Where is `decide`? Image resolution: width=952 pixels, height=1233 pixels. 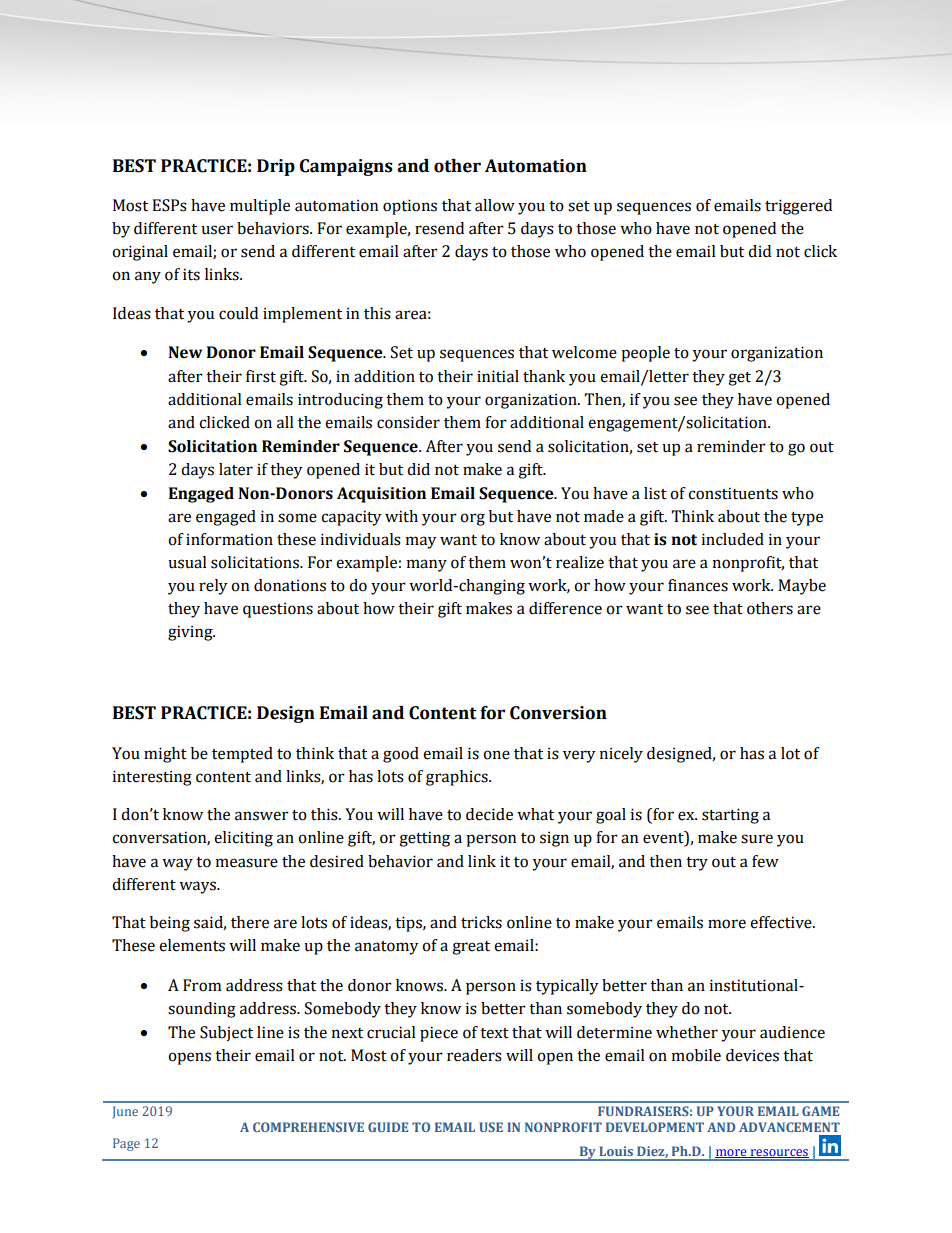
decide is located at coordinates (489, 814).
